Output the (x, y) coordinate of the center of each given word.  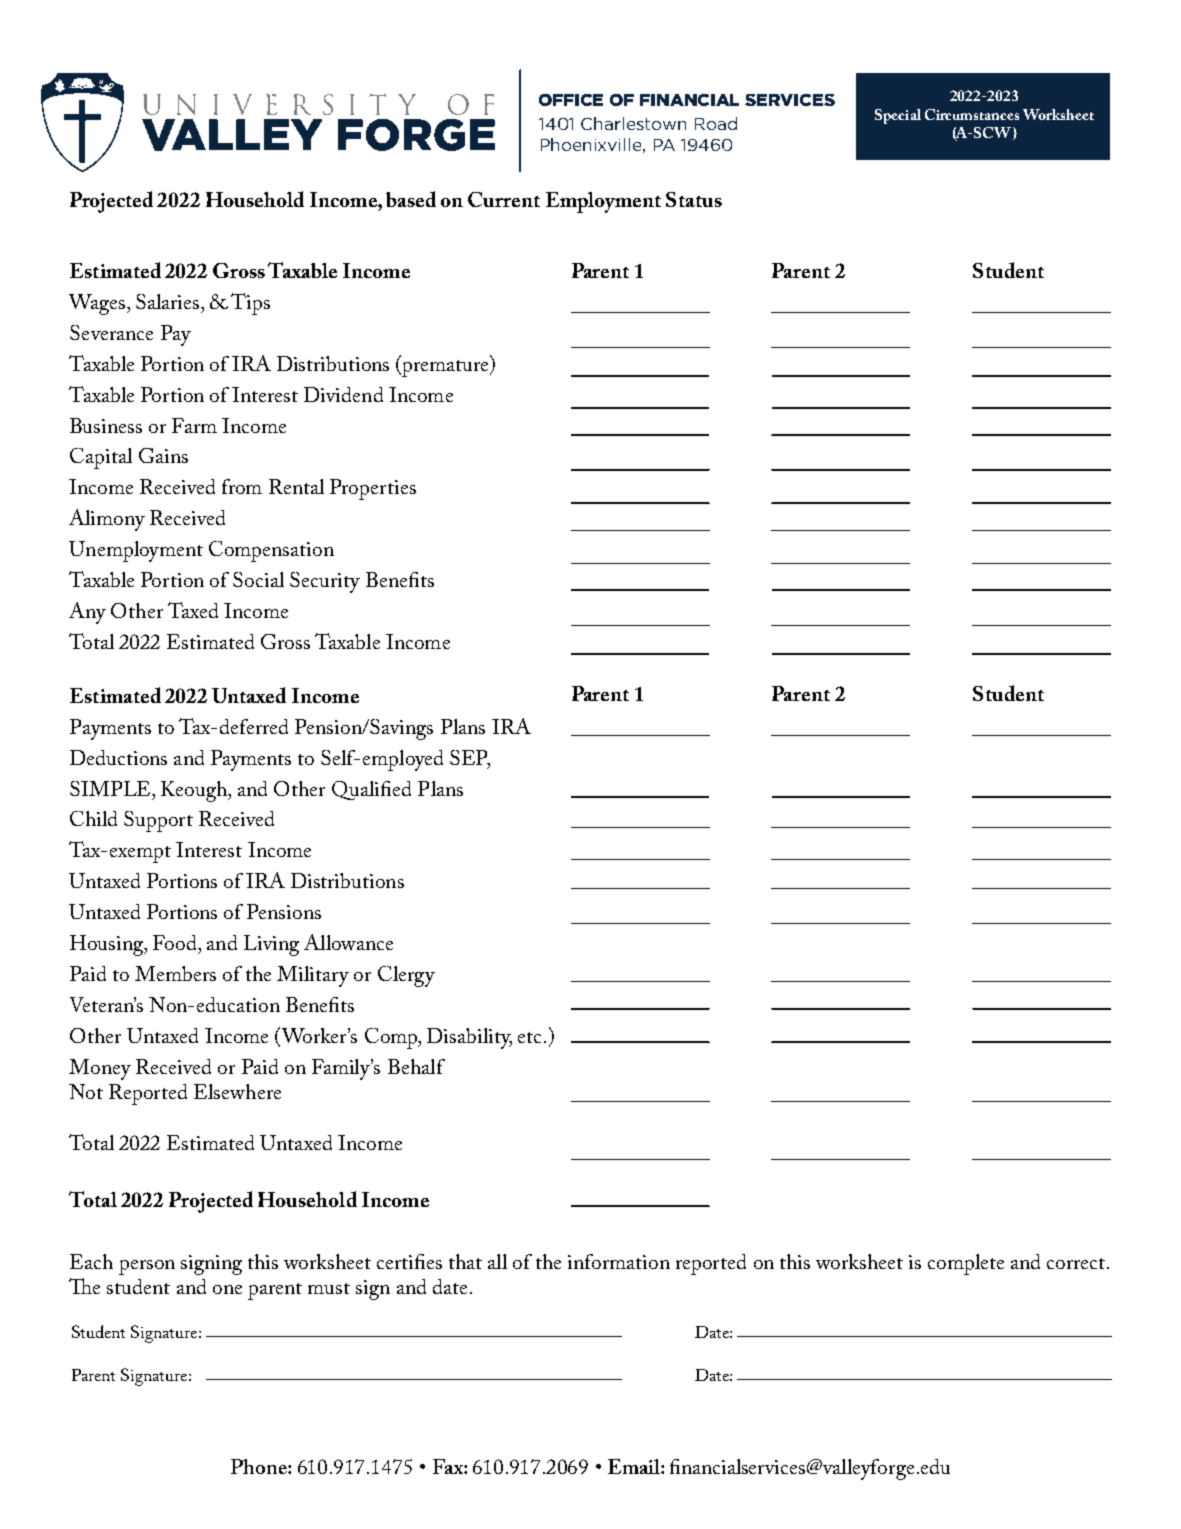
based (411, 199)
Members (175, 973)
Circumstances (972, 114)
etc (529, 1037)
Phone (260, 1466)
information (619, 1261)
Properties (373, 489)
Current (504, 199)
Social (258, 579)
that (465, 1261)
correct (1077, 1263)
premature (445, 368)
